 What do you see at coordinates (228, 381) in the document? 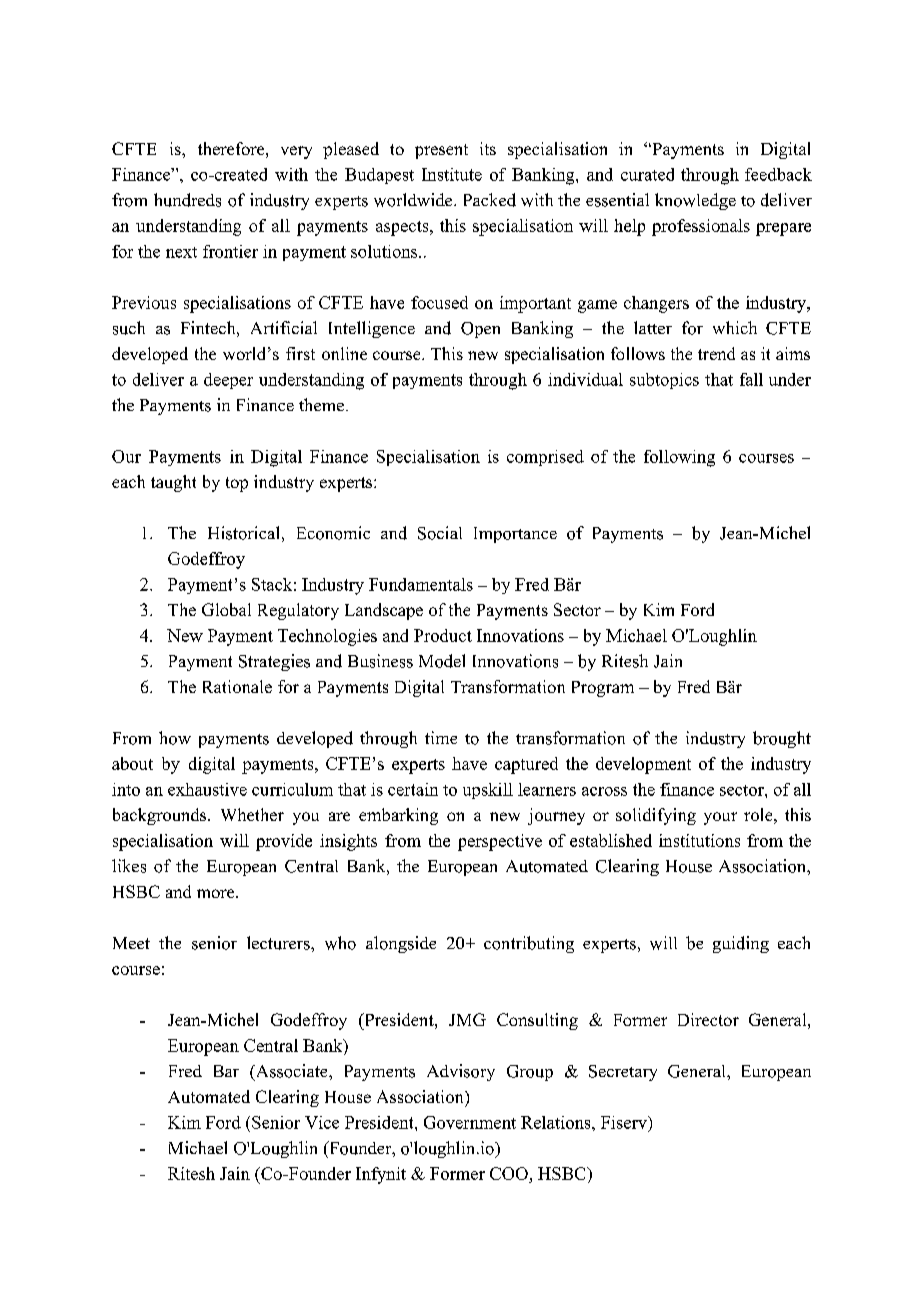
I see `deeper` at bounding box center [228, 381].
